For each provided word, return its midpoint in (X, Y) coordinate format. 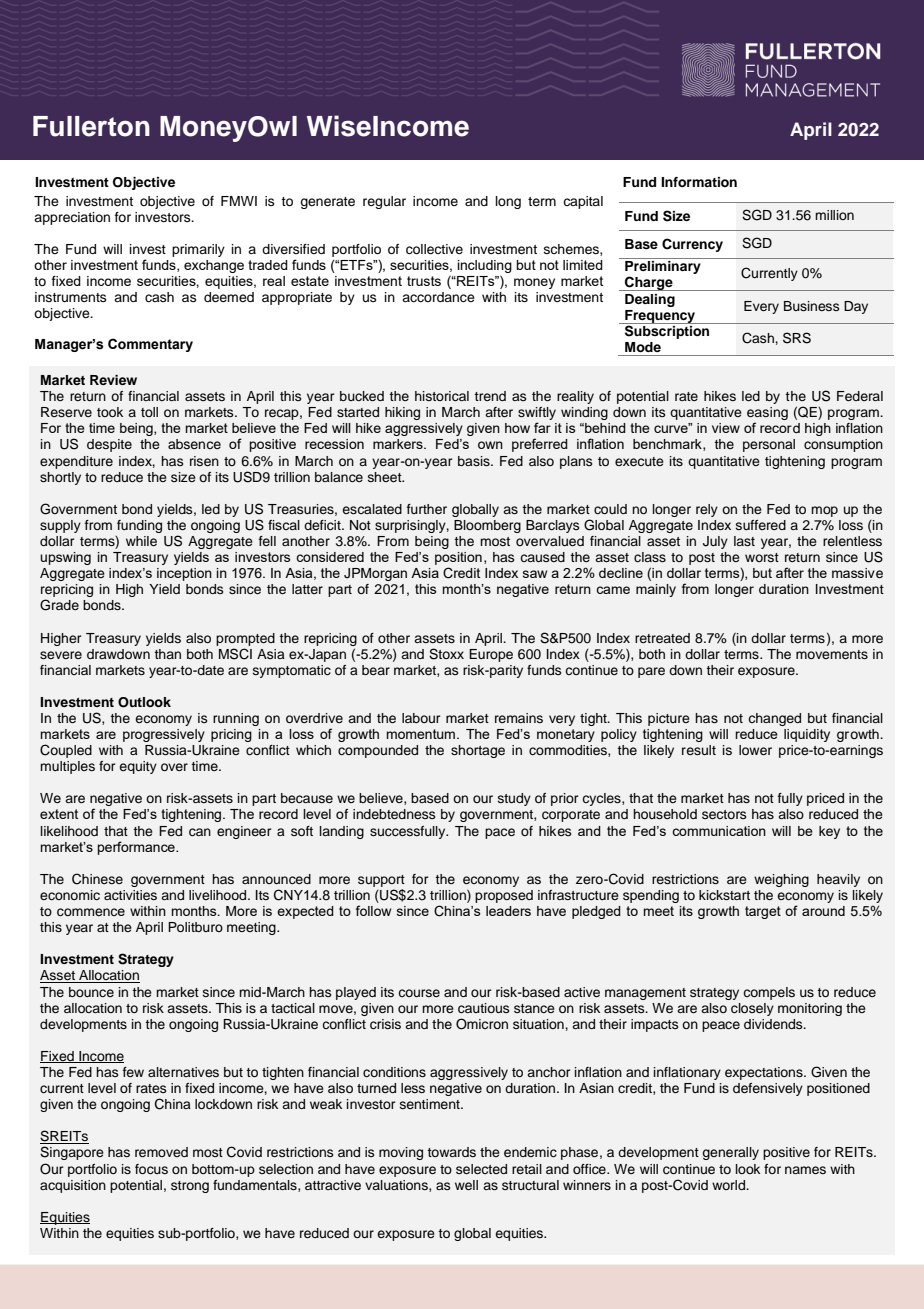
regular (384, 202)
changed (774, 719)
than (167, 654)
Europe (491, 655)
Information (699, 182)
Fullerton (91, 126)
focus (151, 1169)
